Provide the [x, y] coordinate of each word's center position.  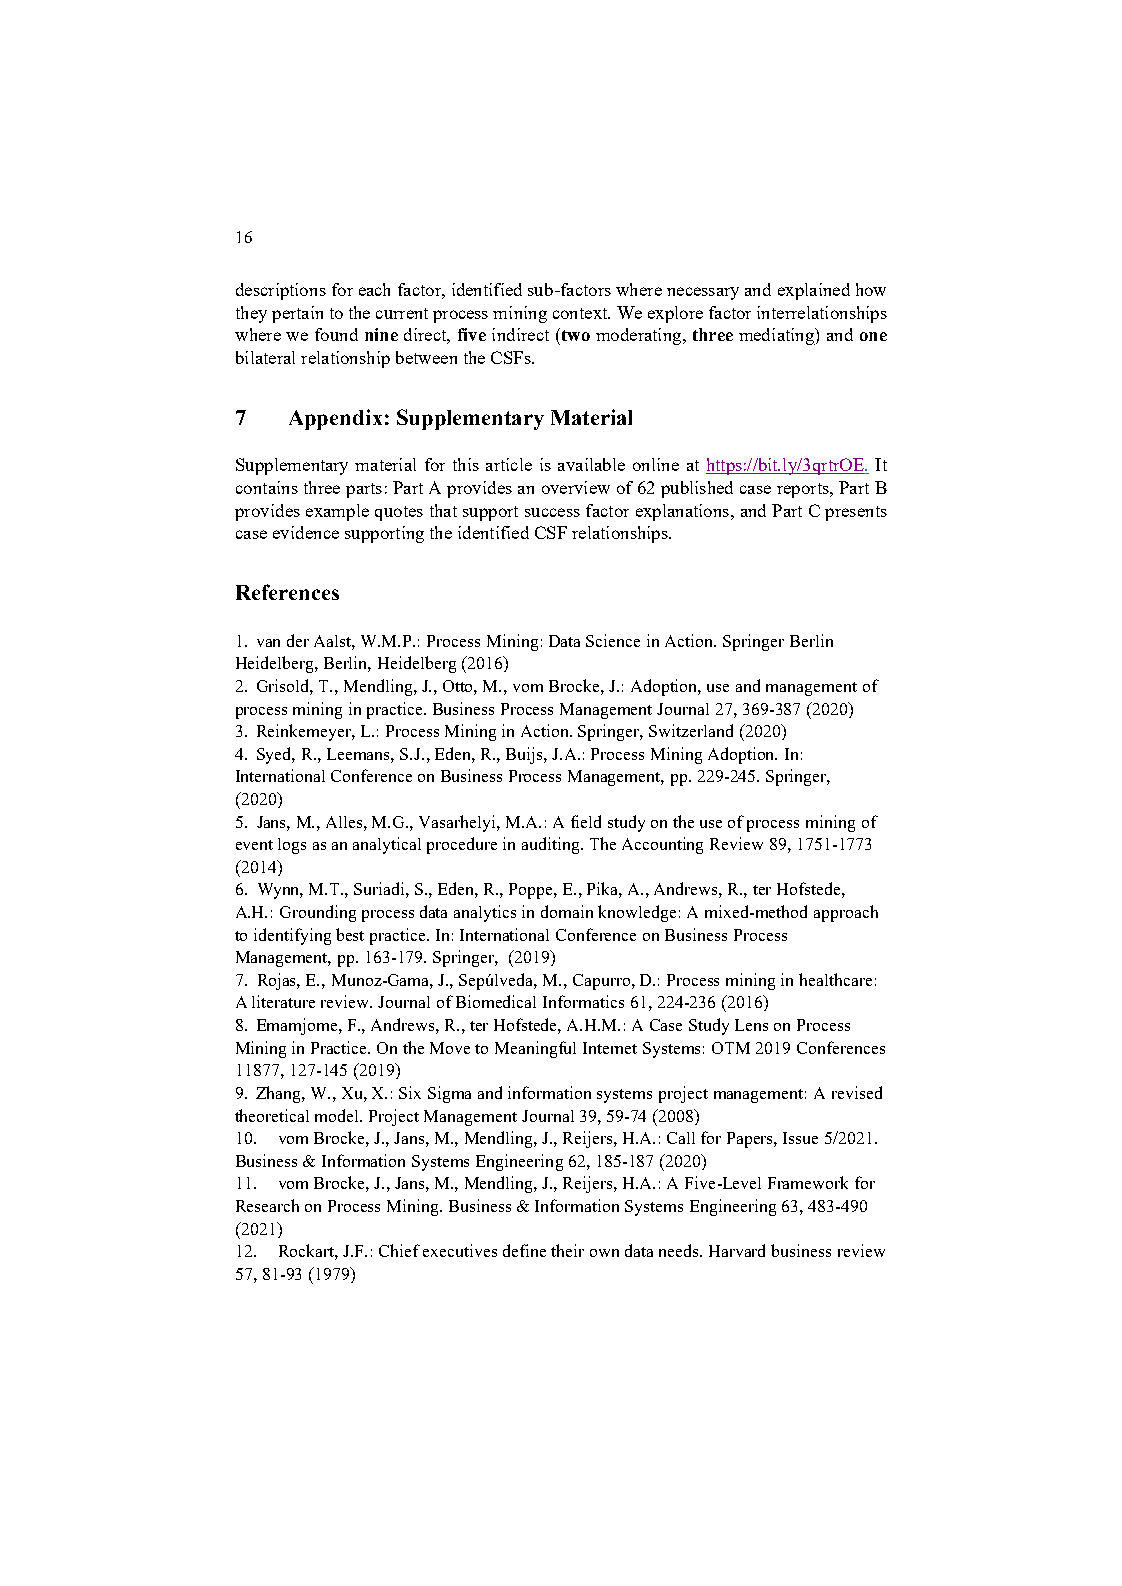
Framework [808, 1182]
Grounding [318, 913]
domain [567, 911]
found [336, 334]
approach [846, 913]
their [567, 1250]
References [287, 592]
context [581, 313]
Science [613, 640]
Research [267, 1205]
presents [856, 513]
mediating [777, 336]
